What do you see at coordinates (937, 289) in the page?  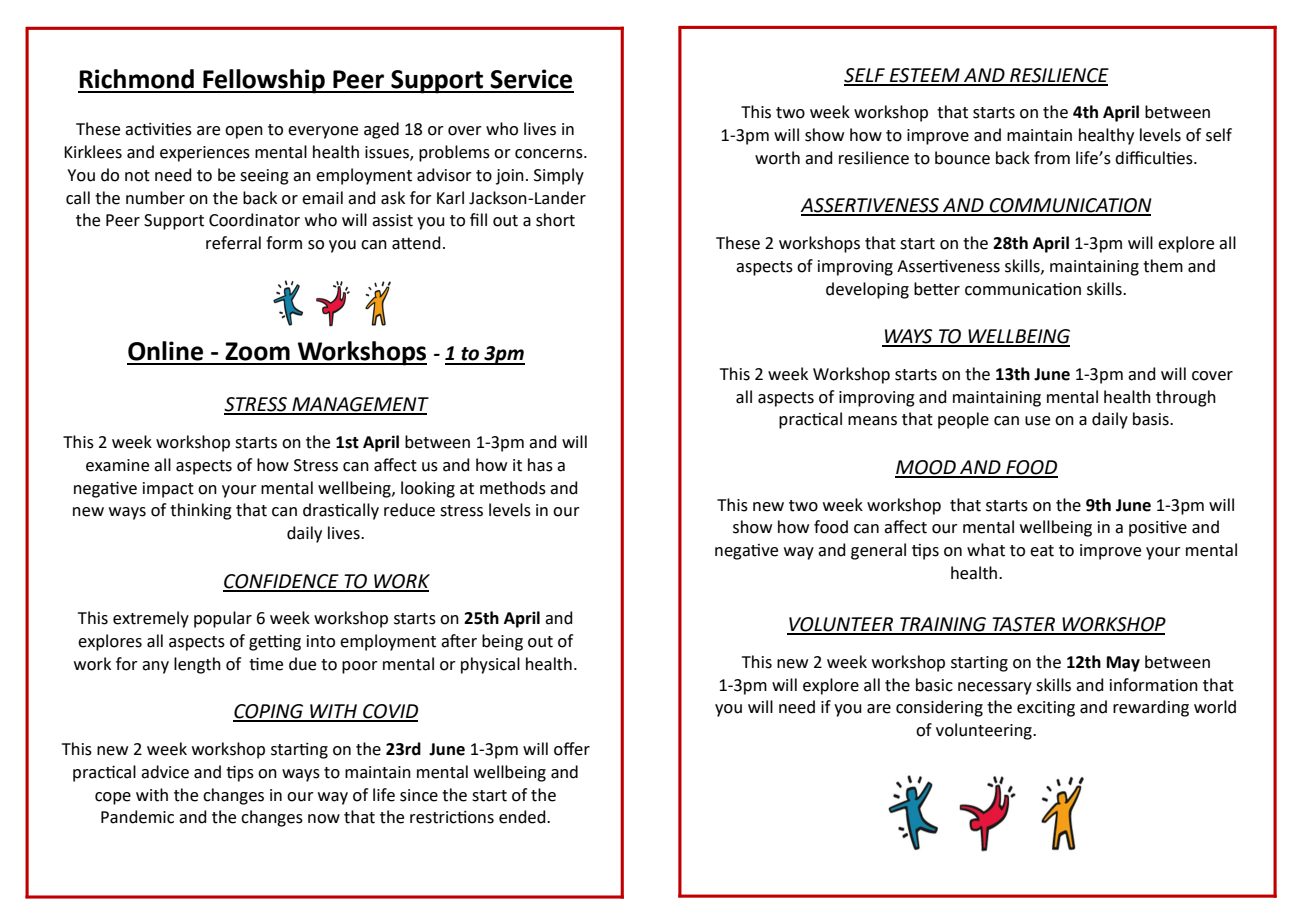 I see `better` at bounding box center [937, 289].
